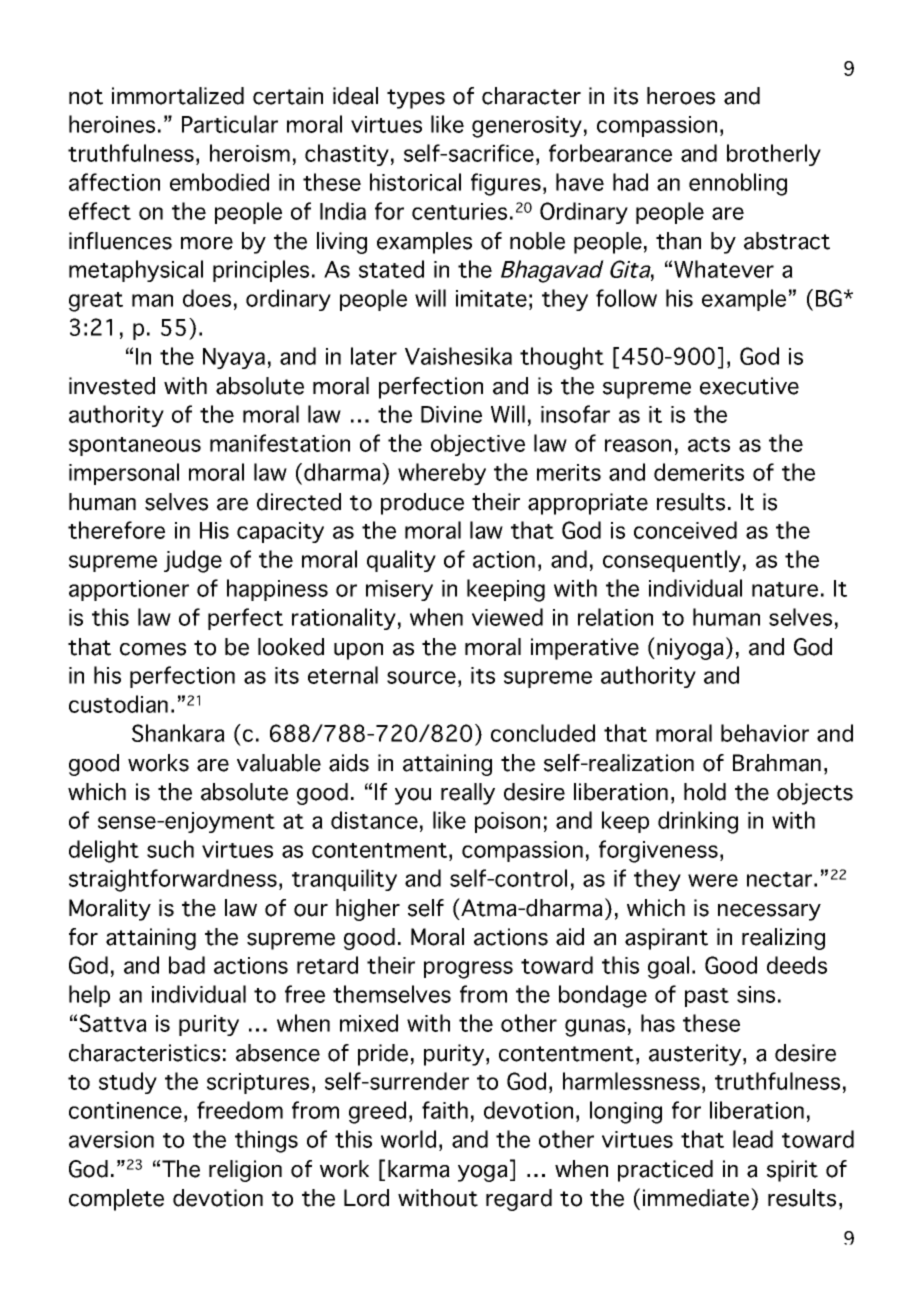 The image size is (924, 1308). Describe the element at coordinates (178, 96) in the screenshot. I see `immortalized` at that location.
